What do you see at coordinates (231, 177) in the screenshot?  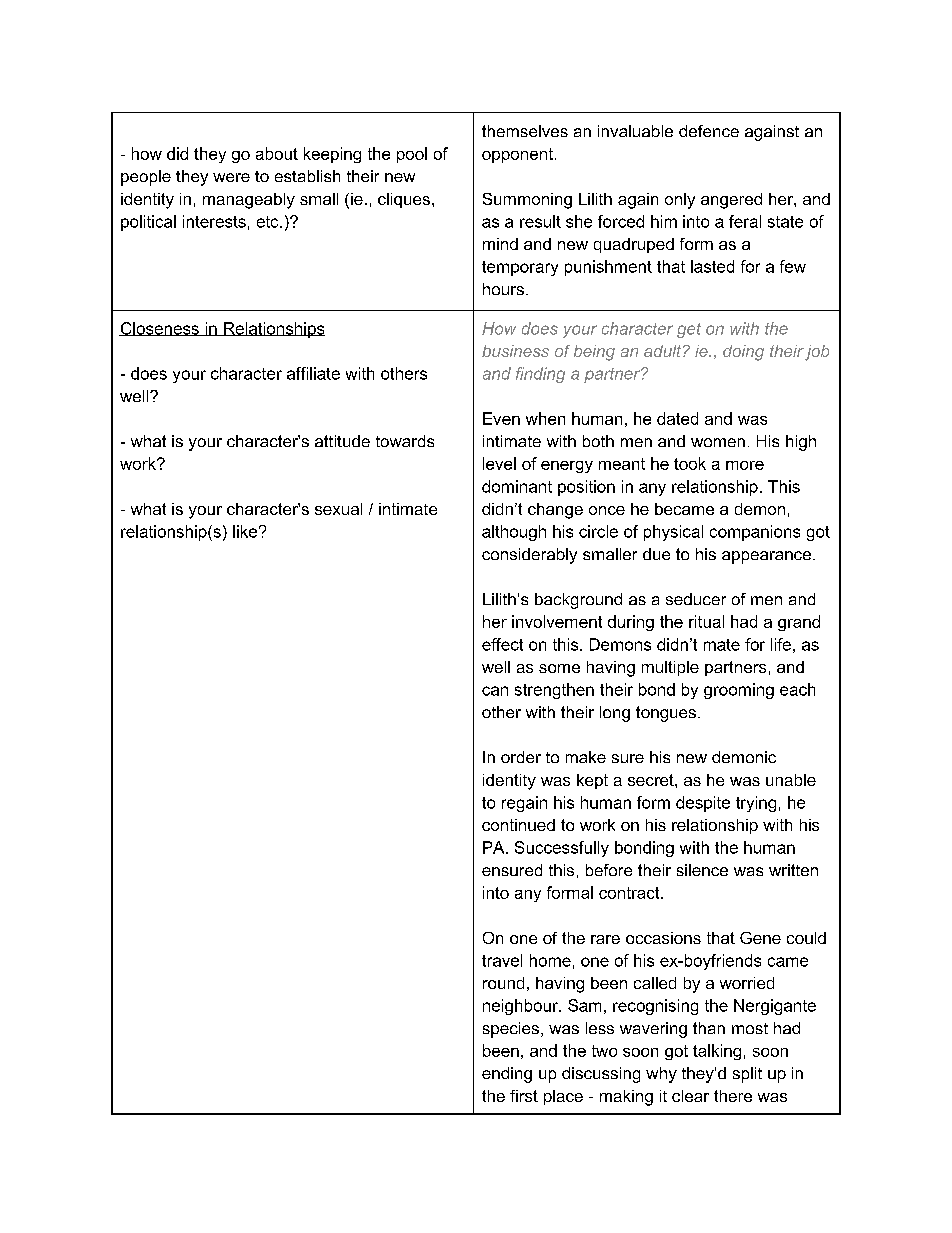 I see `were` at bounding box center [231, 177].
